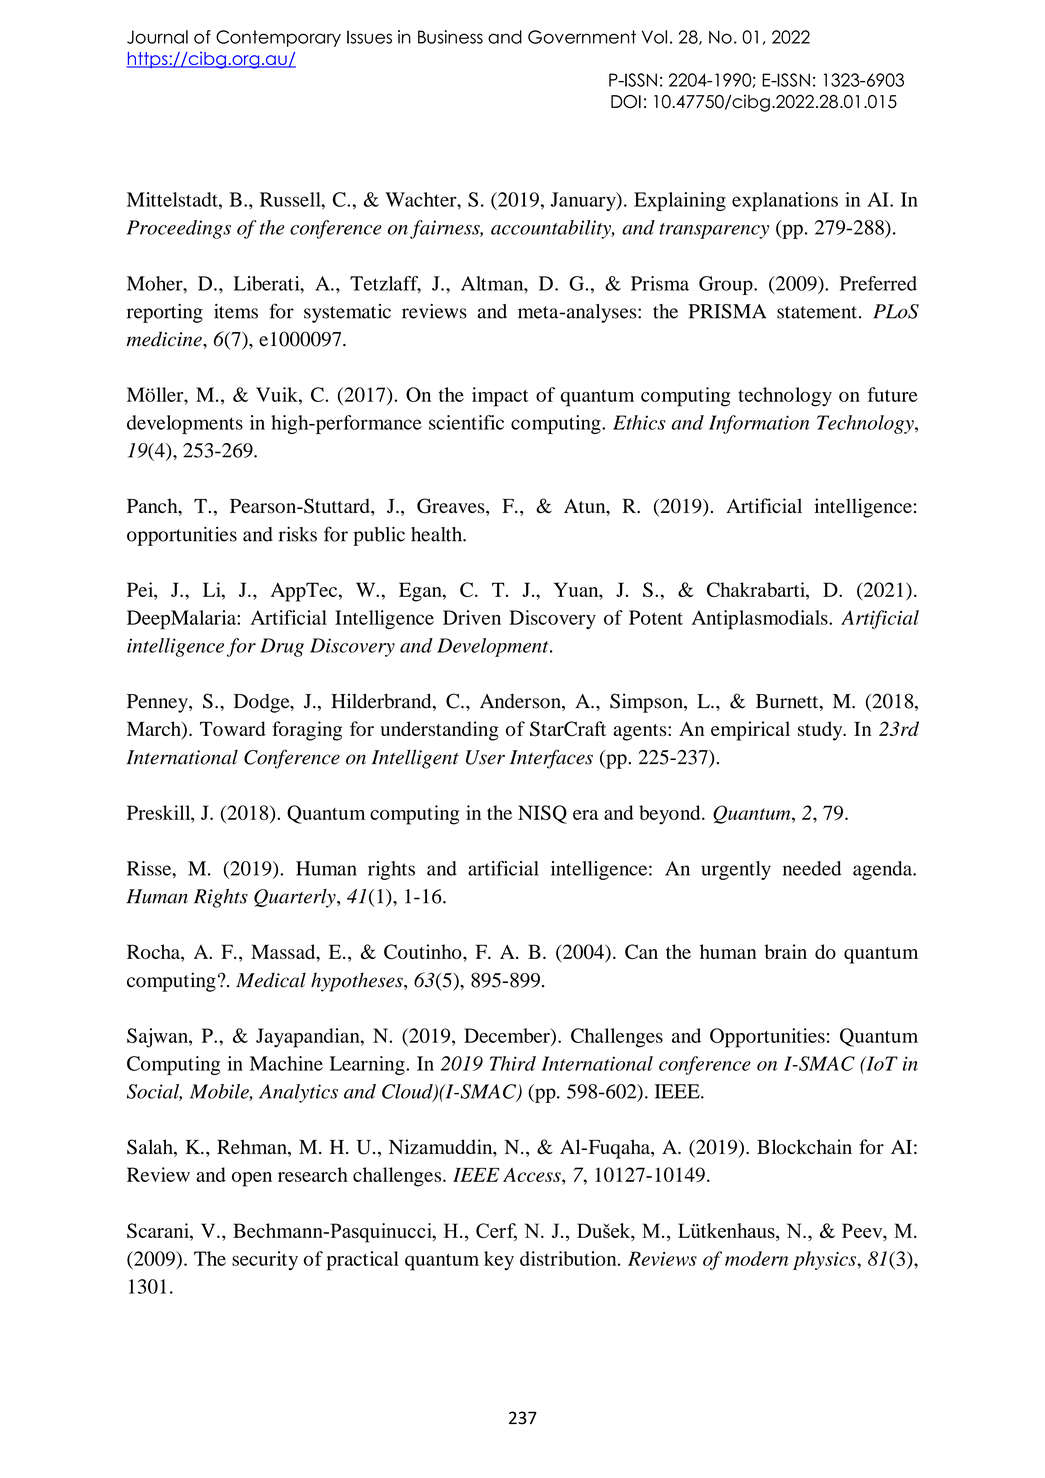 Image resolution: width=1045 pixels, height=1478 pixels. I want to click on Vol, so click(654, 37).
